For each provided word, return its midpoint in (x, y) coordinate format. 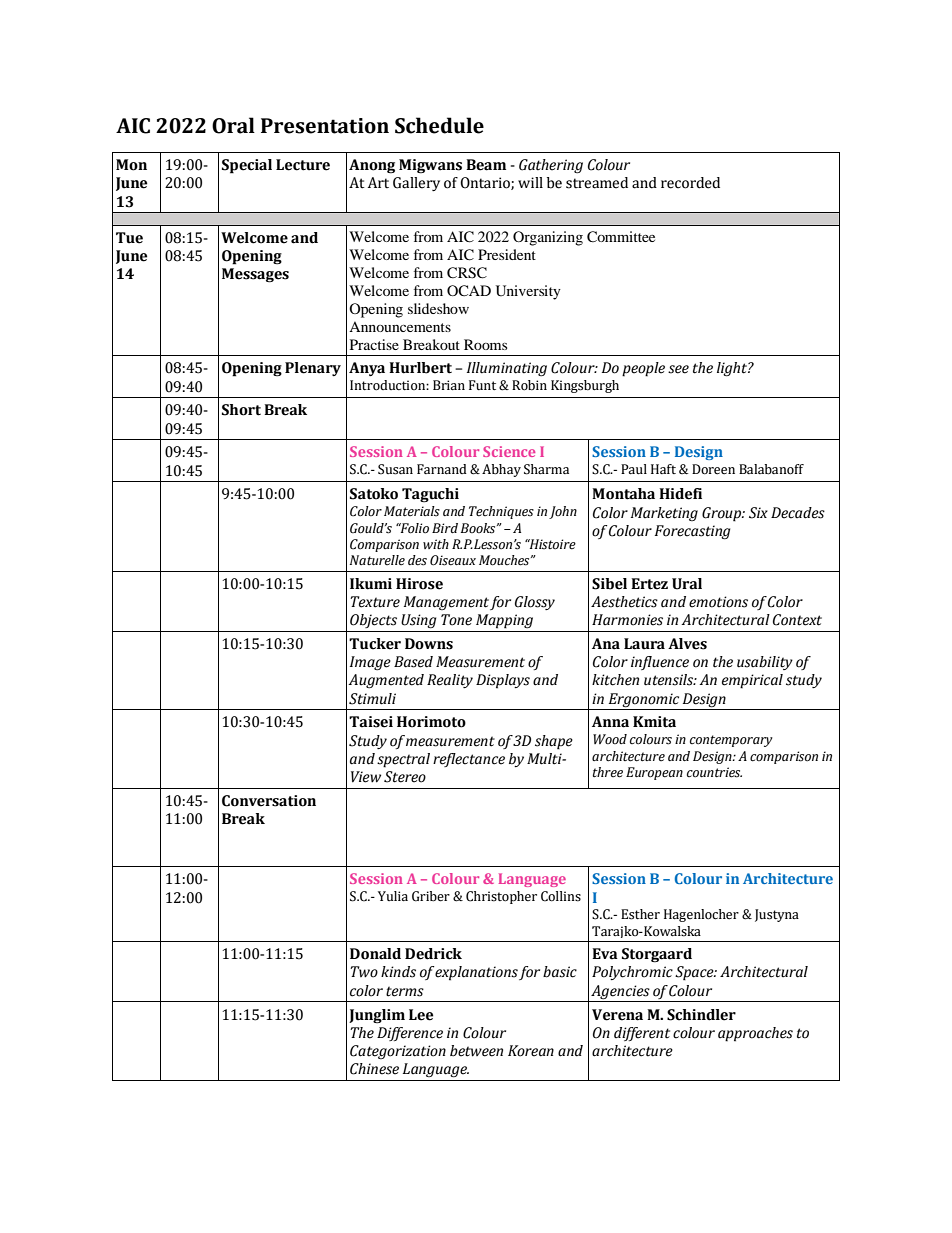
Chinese (374, 1069)
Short (241, 410)
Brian (449, 385)
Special (247, 166)
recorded (690, 183)
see (678, 369)
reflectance (469, 760)
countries (714, 772)
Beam (486, 165)
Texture (375, 602)
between (476, 1051)
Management (446, 603)
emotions (718, 602)
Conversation (269, 801)
